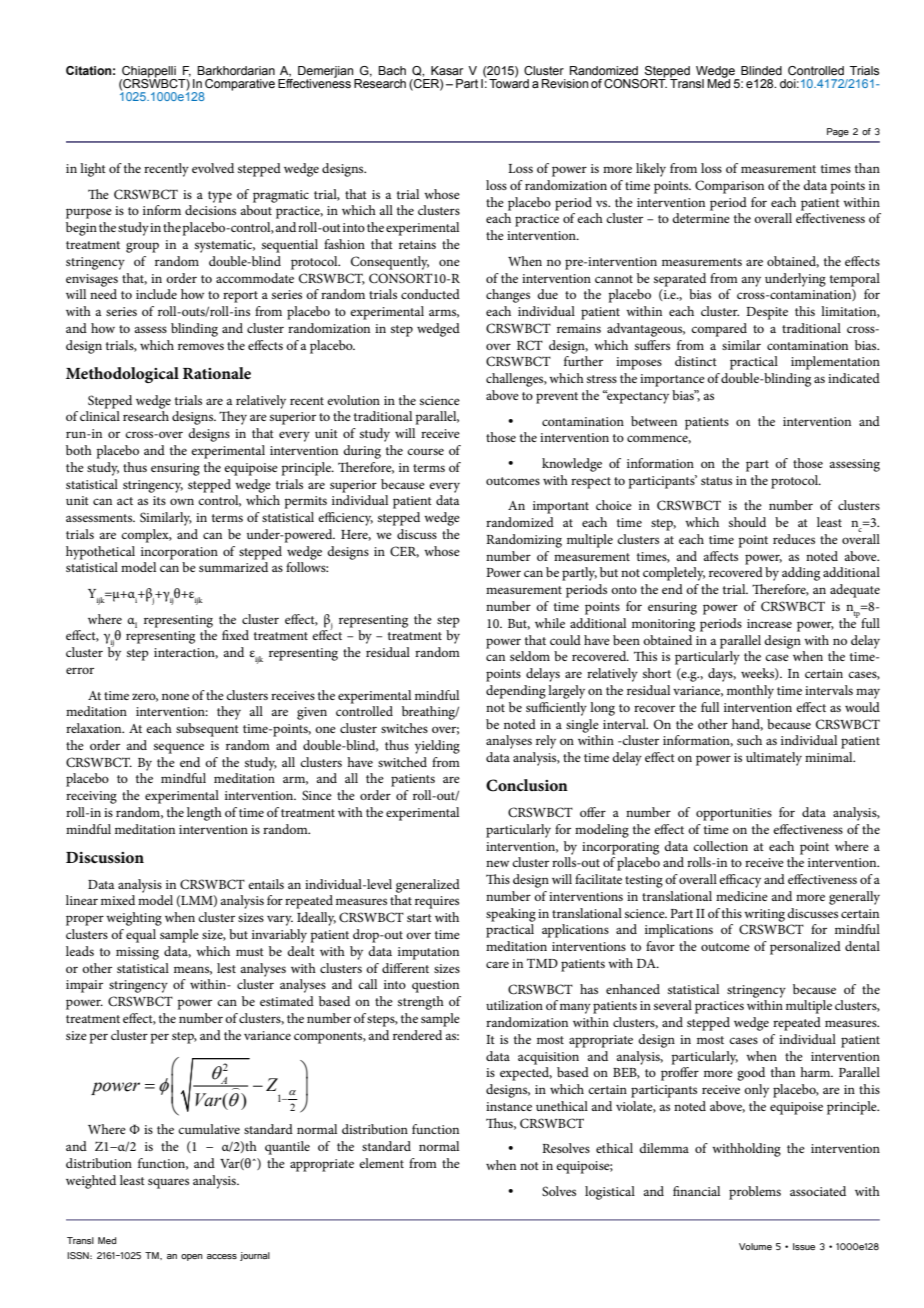 Image resolution: width=924 pixels, height=1308 pixels. What do you see at coordinates (750, 692) in the image?
I see `monthly` at bounding box center [750, 692].
